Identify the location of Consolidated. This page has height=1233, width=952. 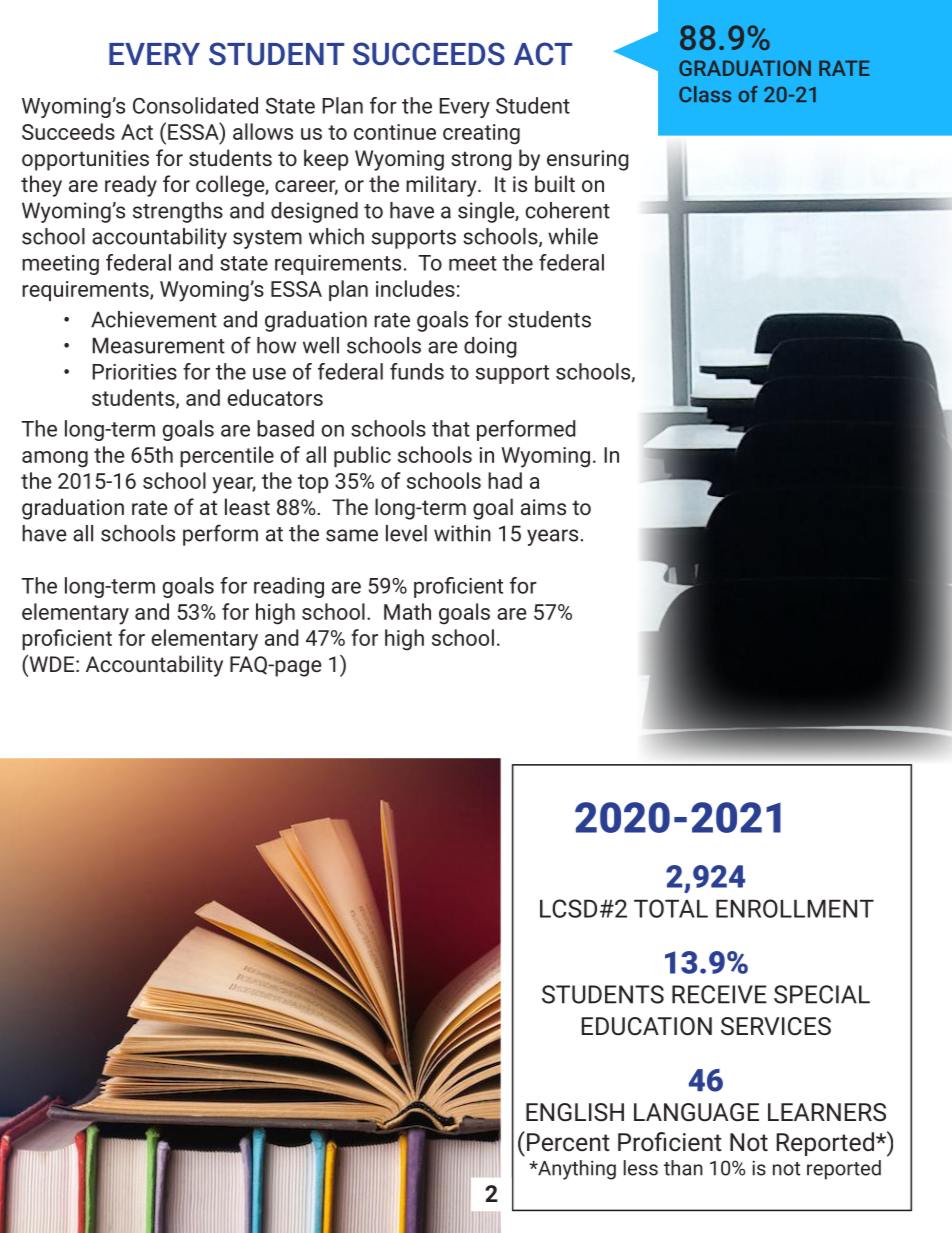
(195, 105).
